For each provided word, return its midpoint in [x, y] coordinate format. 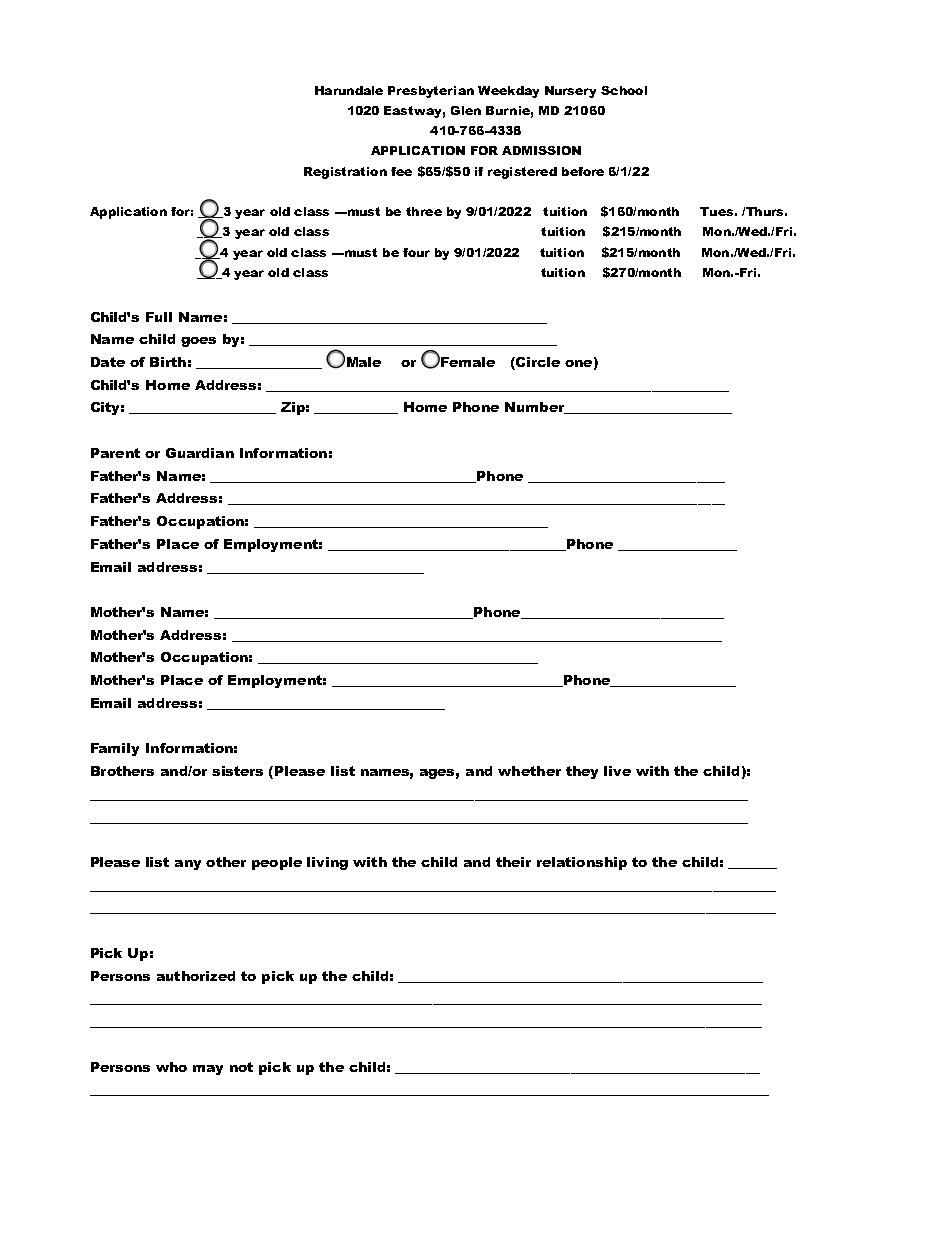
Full [159, 317]
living [327, 863]
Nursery [570, 92]
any [188, 865]
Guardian [200, 453]
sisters [237, 771]
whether [529, 771]
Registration [345, 173]
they [582, 772]
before [583, 171]
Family [115, 749]
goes [198, 342]
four [416, 252]
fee [401, 171]
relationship [582, 863]
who [171, 1067]
